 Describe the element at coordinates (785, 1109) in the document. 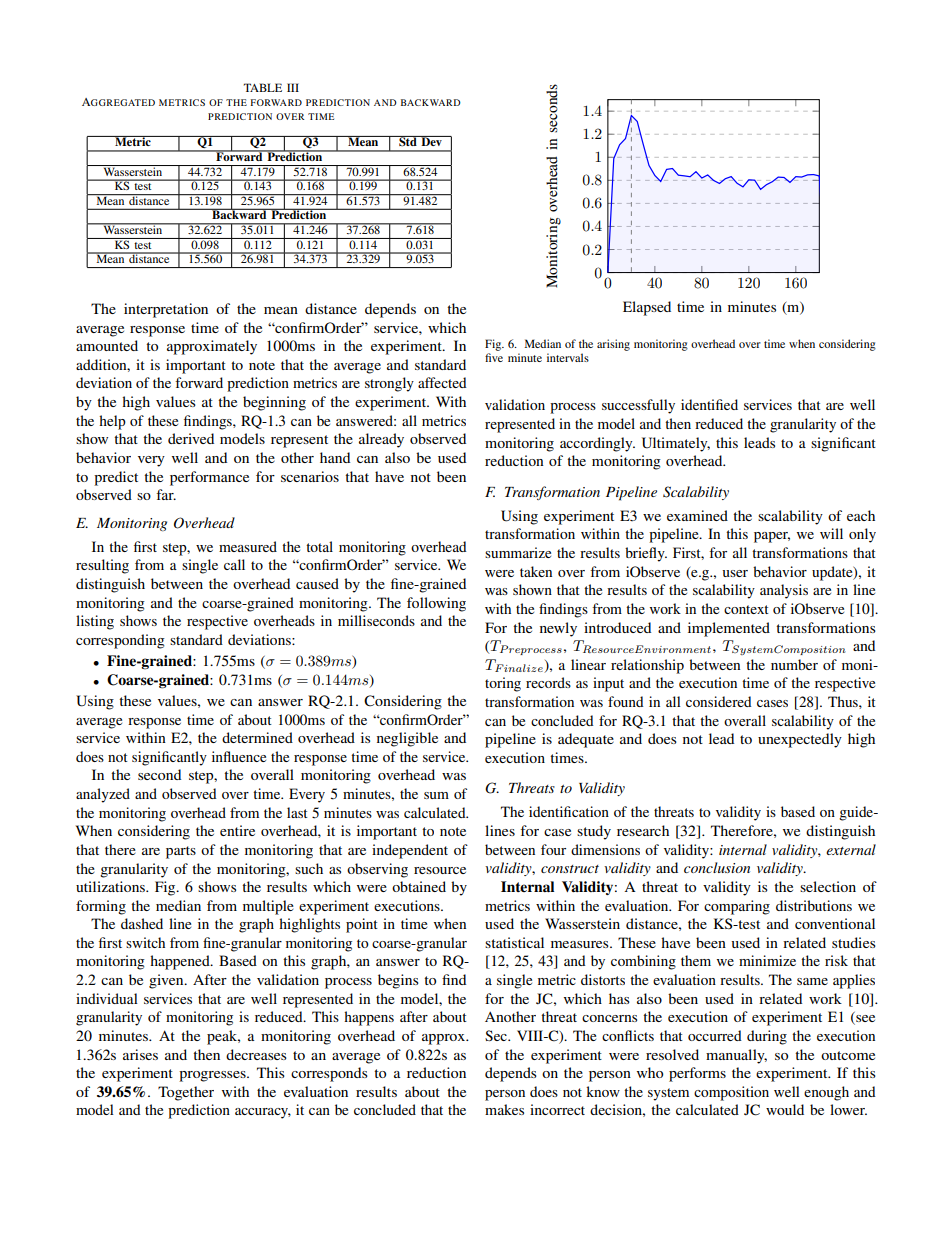

I see `would` at that location.
